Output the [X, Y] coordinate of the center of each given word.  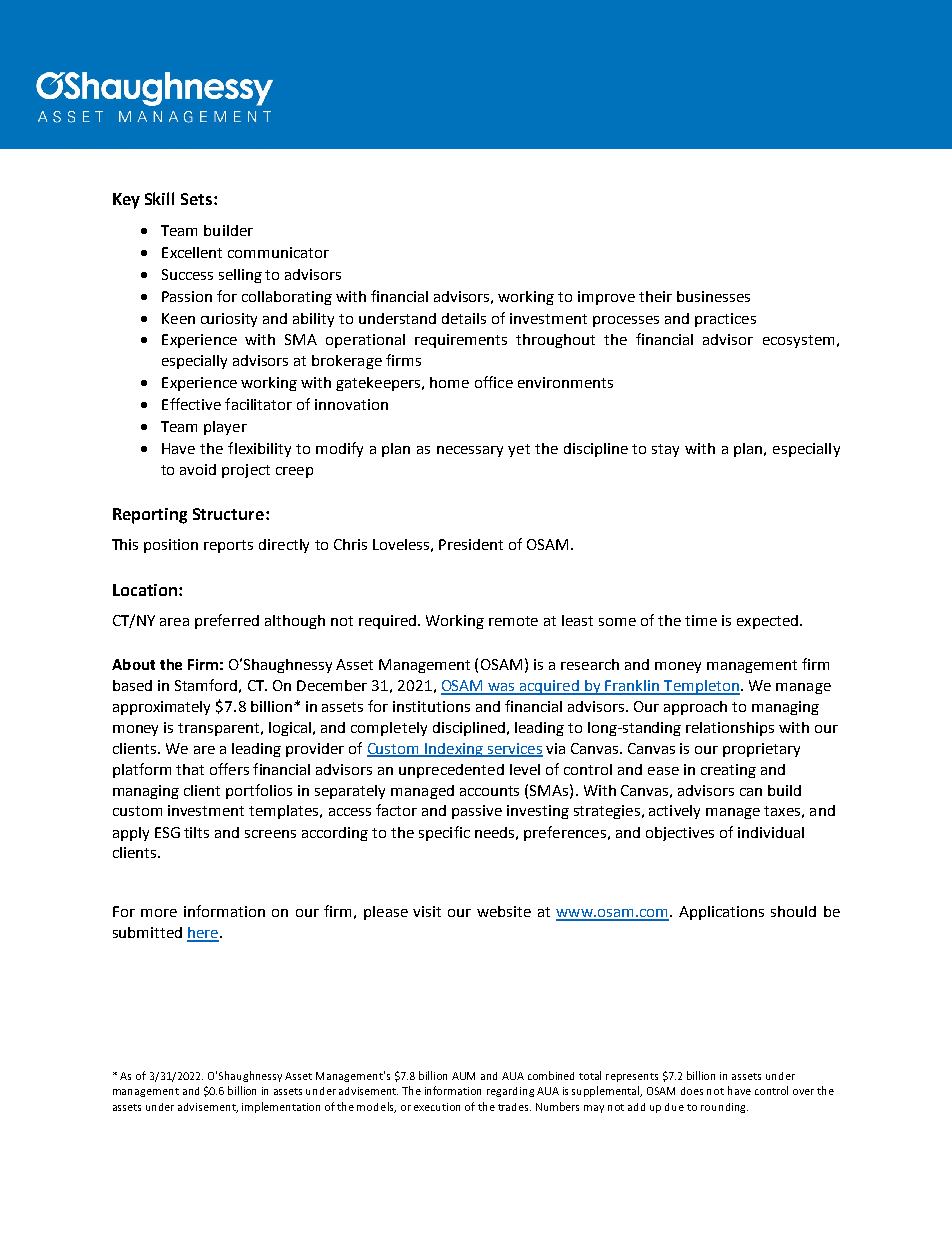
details [464, 318]
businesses [713, 296]
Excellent [192, 252]
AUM [463, 1076]
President [471, 544]
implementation [281, 1107]
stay [665, 450]
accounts [489, 791]
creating [728, 771]
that [190, 769]
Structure [230, 514]
